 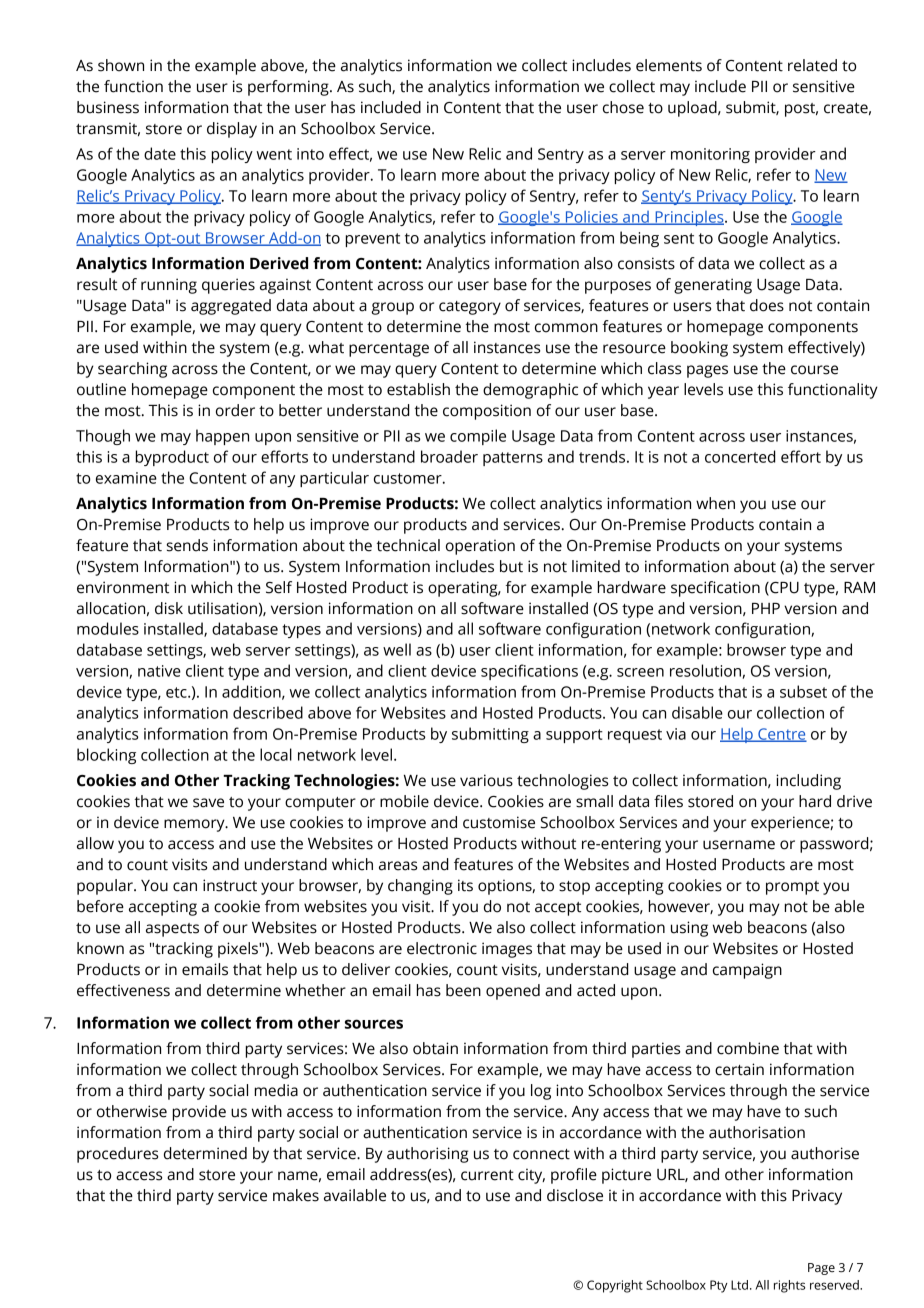 I want to click on related, so click(x=812, y=65).
